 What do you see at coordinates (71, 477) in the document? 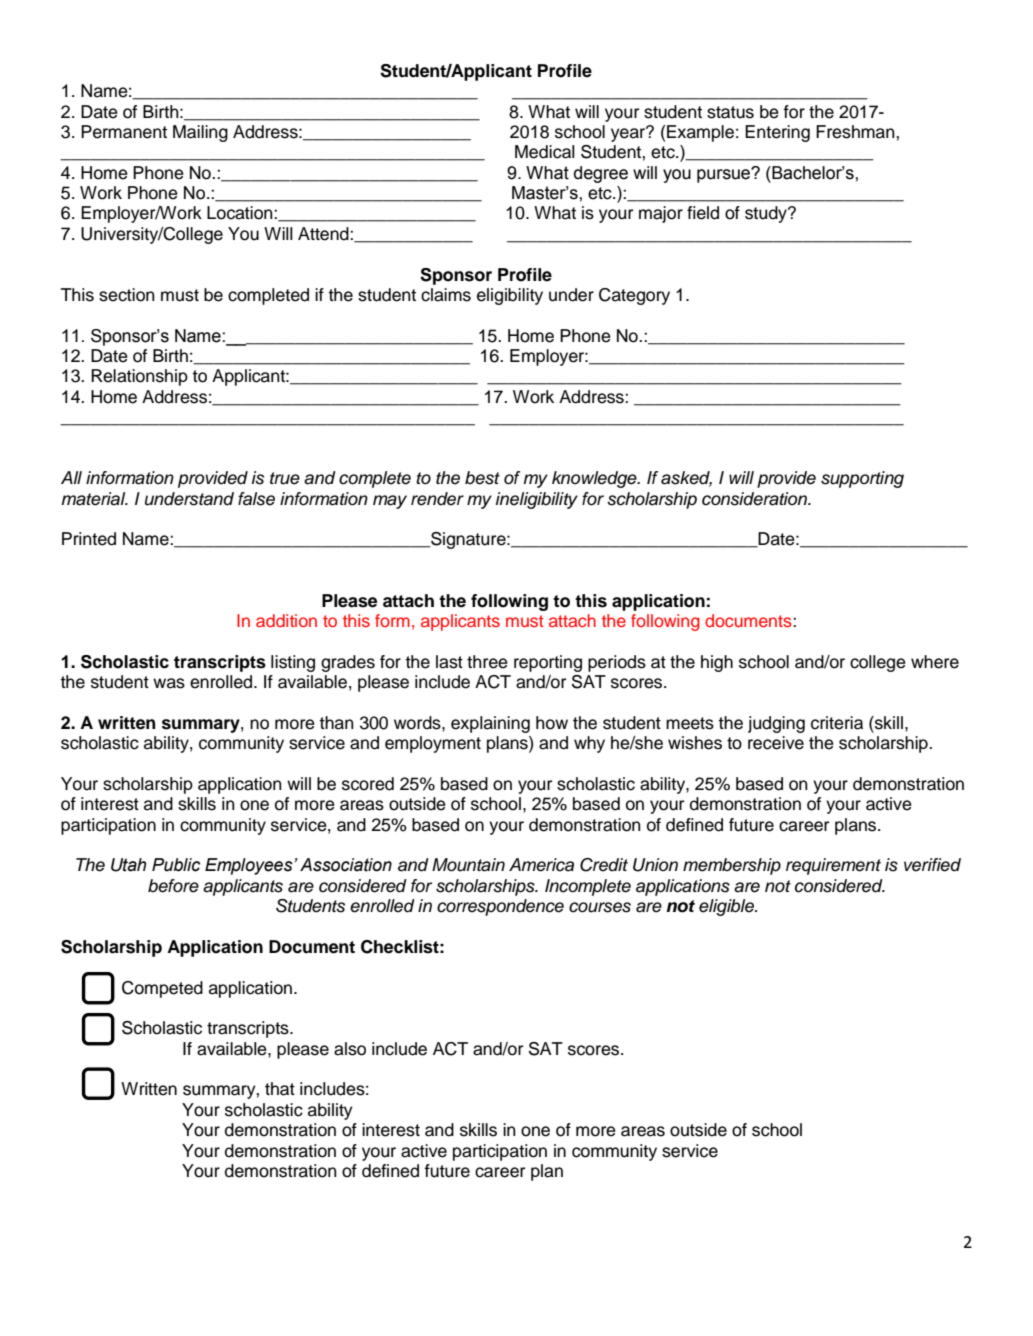
I see `All` at bounding box center [71, 477].
